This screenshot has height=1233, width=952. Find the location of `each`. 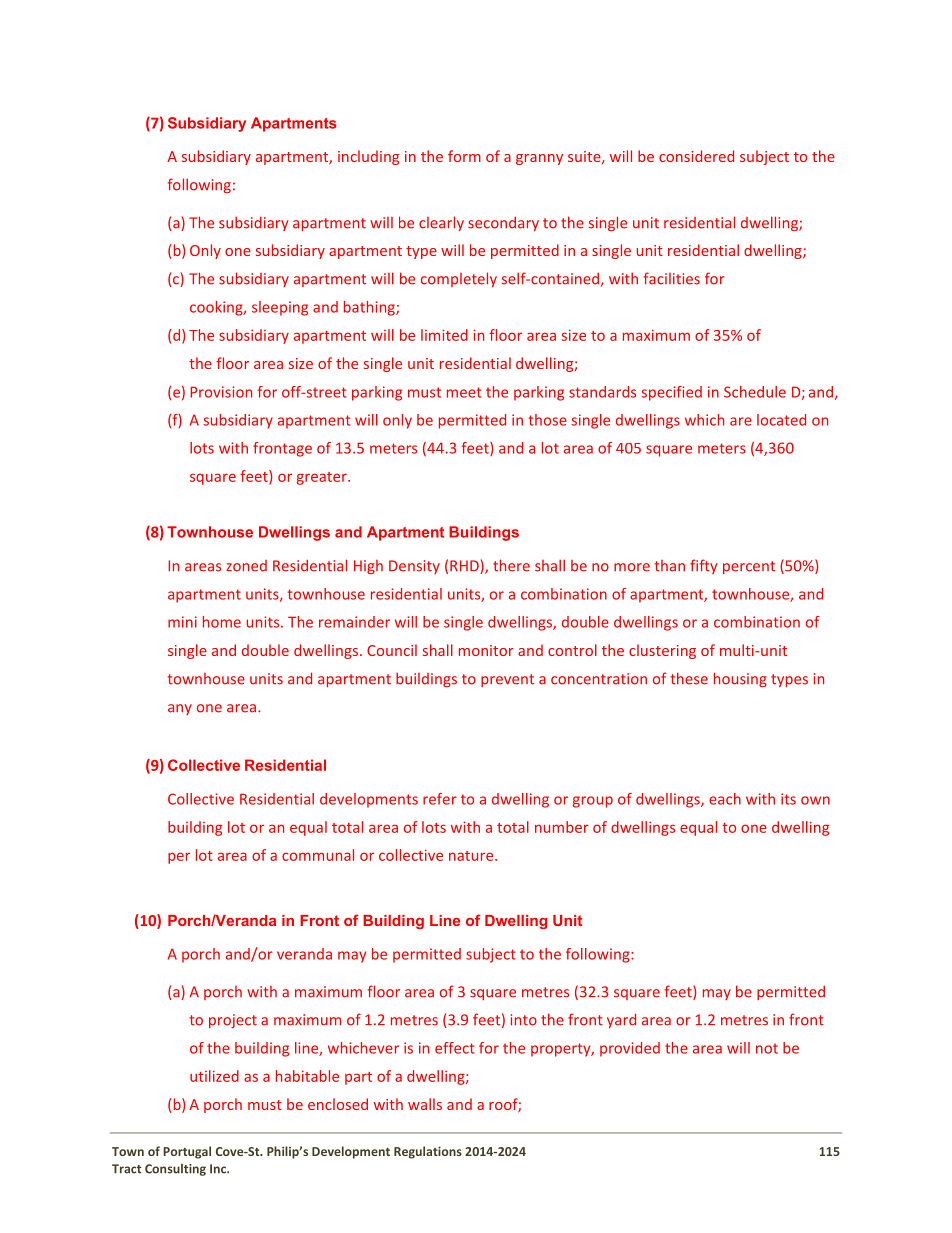

each is located at coordinates (725, 799).
